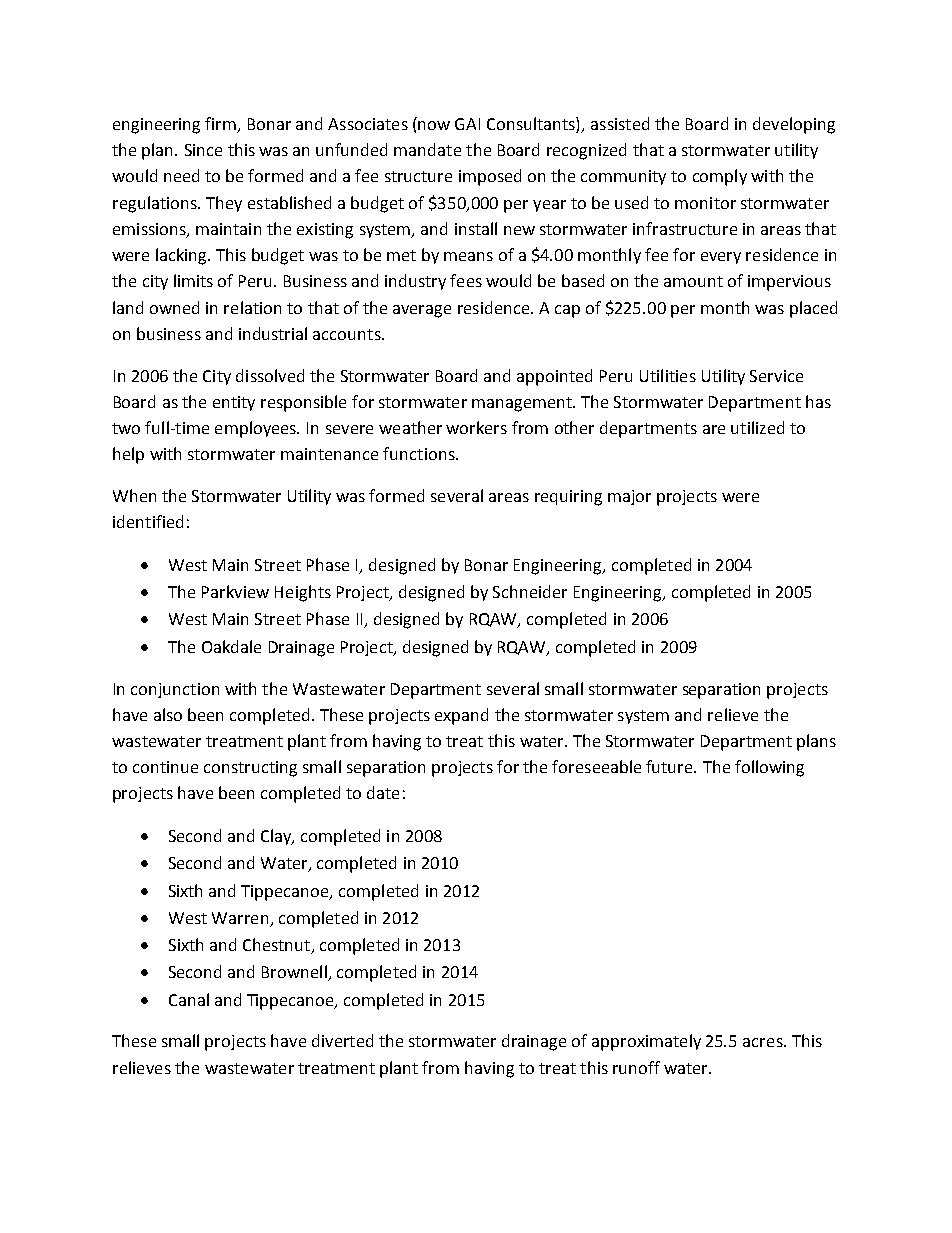 The width and height of the document is (952, 1233). What do you see at coordinates (629, 497) in the document?
I see `major` at bounding box center [629, 497].
